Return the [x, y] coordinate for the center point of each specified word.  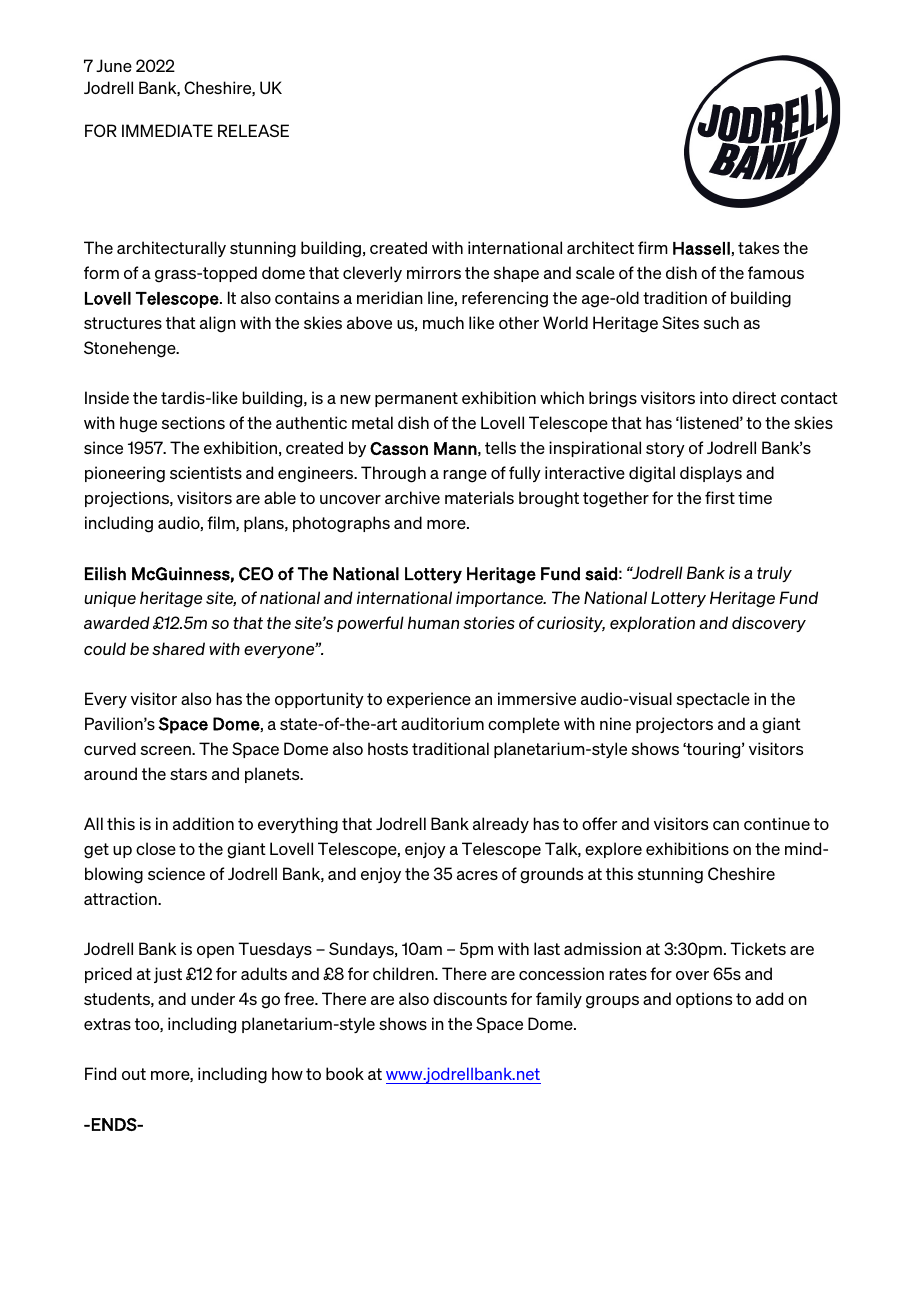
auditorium [442, 723]
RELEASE [253, 130]
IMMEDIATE [167, 130]
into [714, 397]
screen [167, 750]
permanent [416, 399]
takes [758, 247]
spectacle [713, 700]
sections [193, 422]
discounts [470, 998]
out [134, 1074]
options [704, 1000]
